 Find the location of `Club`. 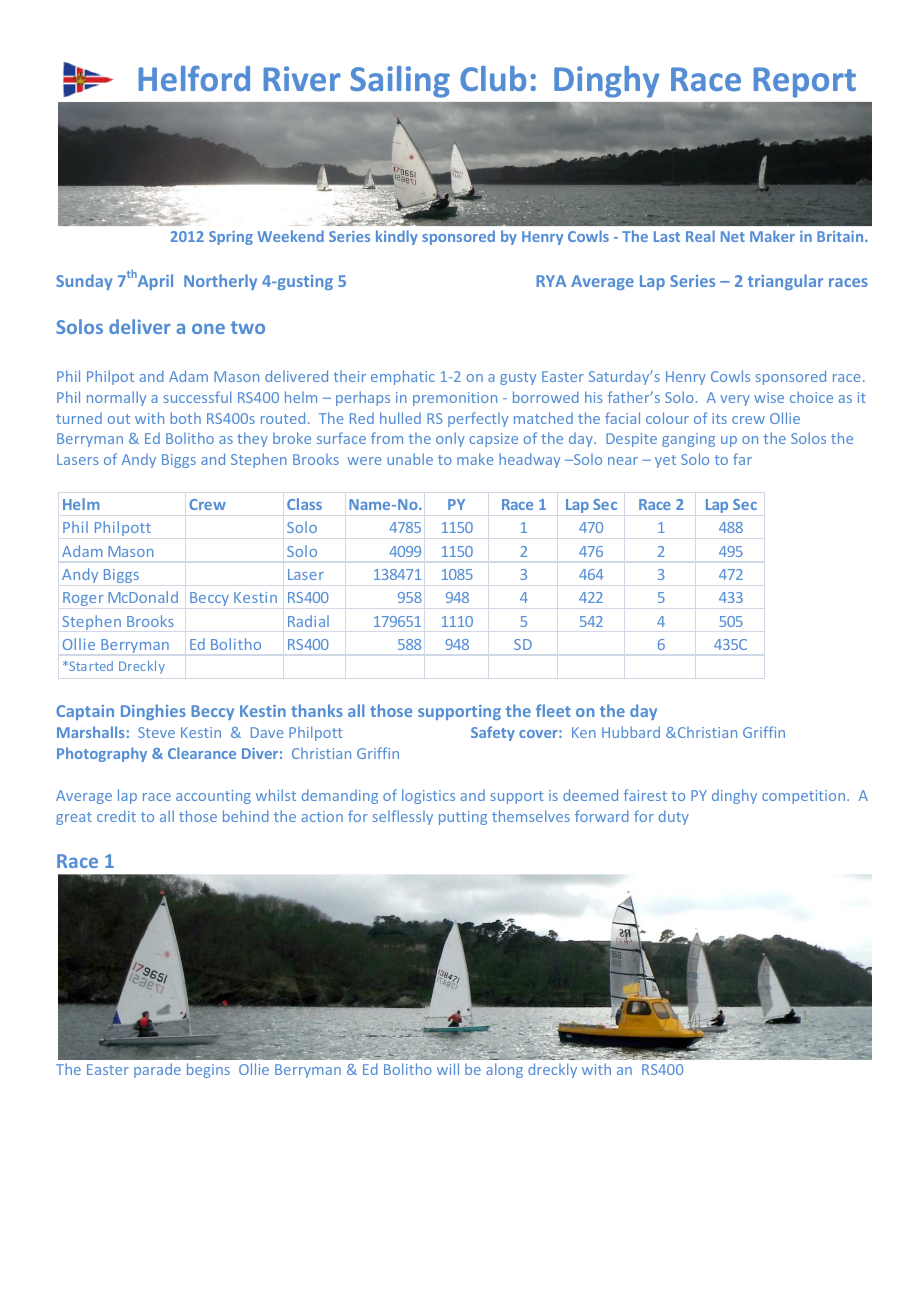

Club is located at coordinates (493, 78).
